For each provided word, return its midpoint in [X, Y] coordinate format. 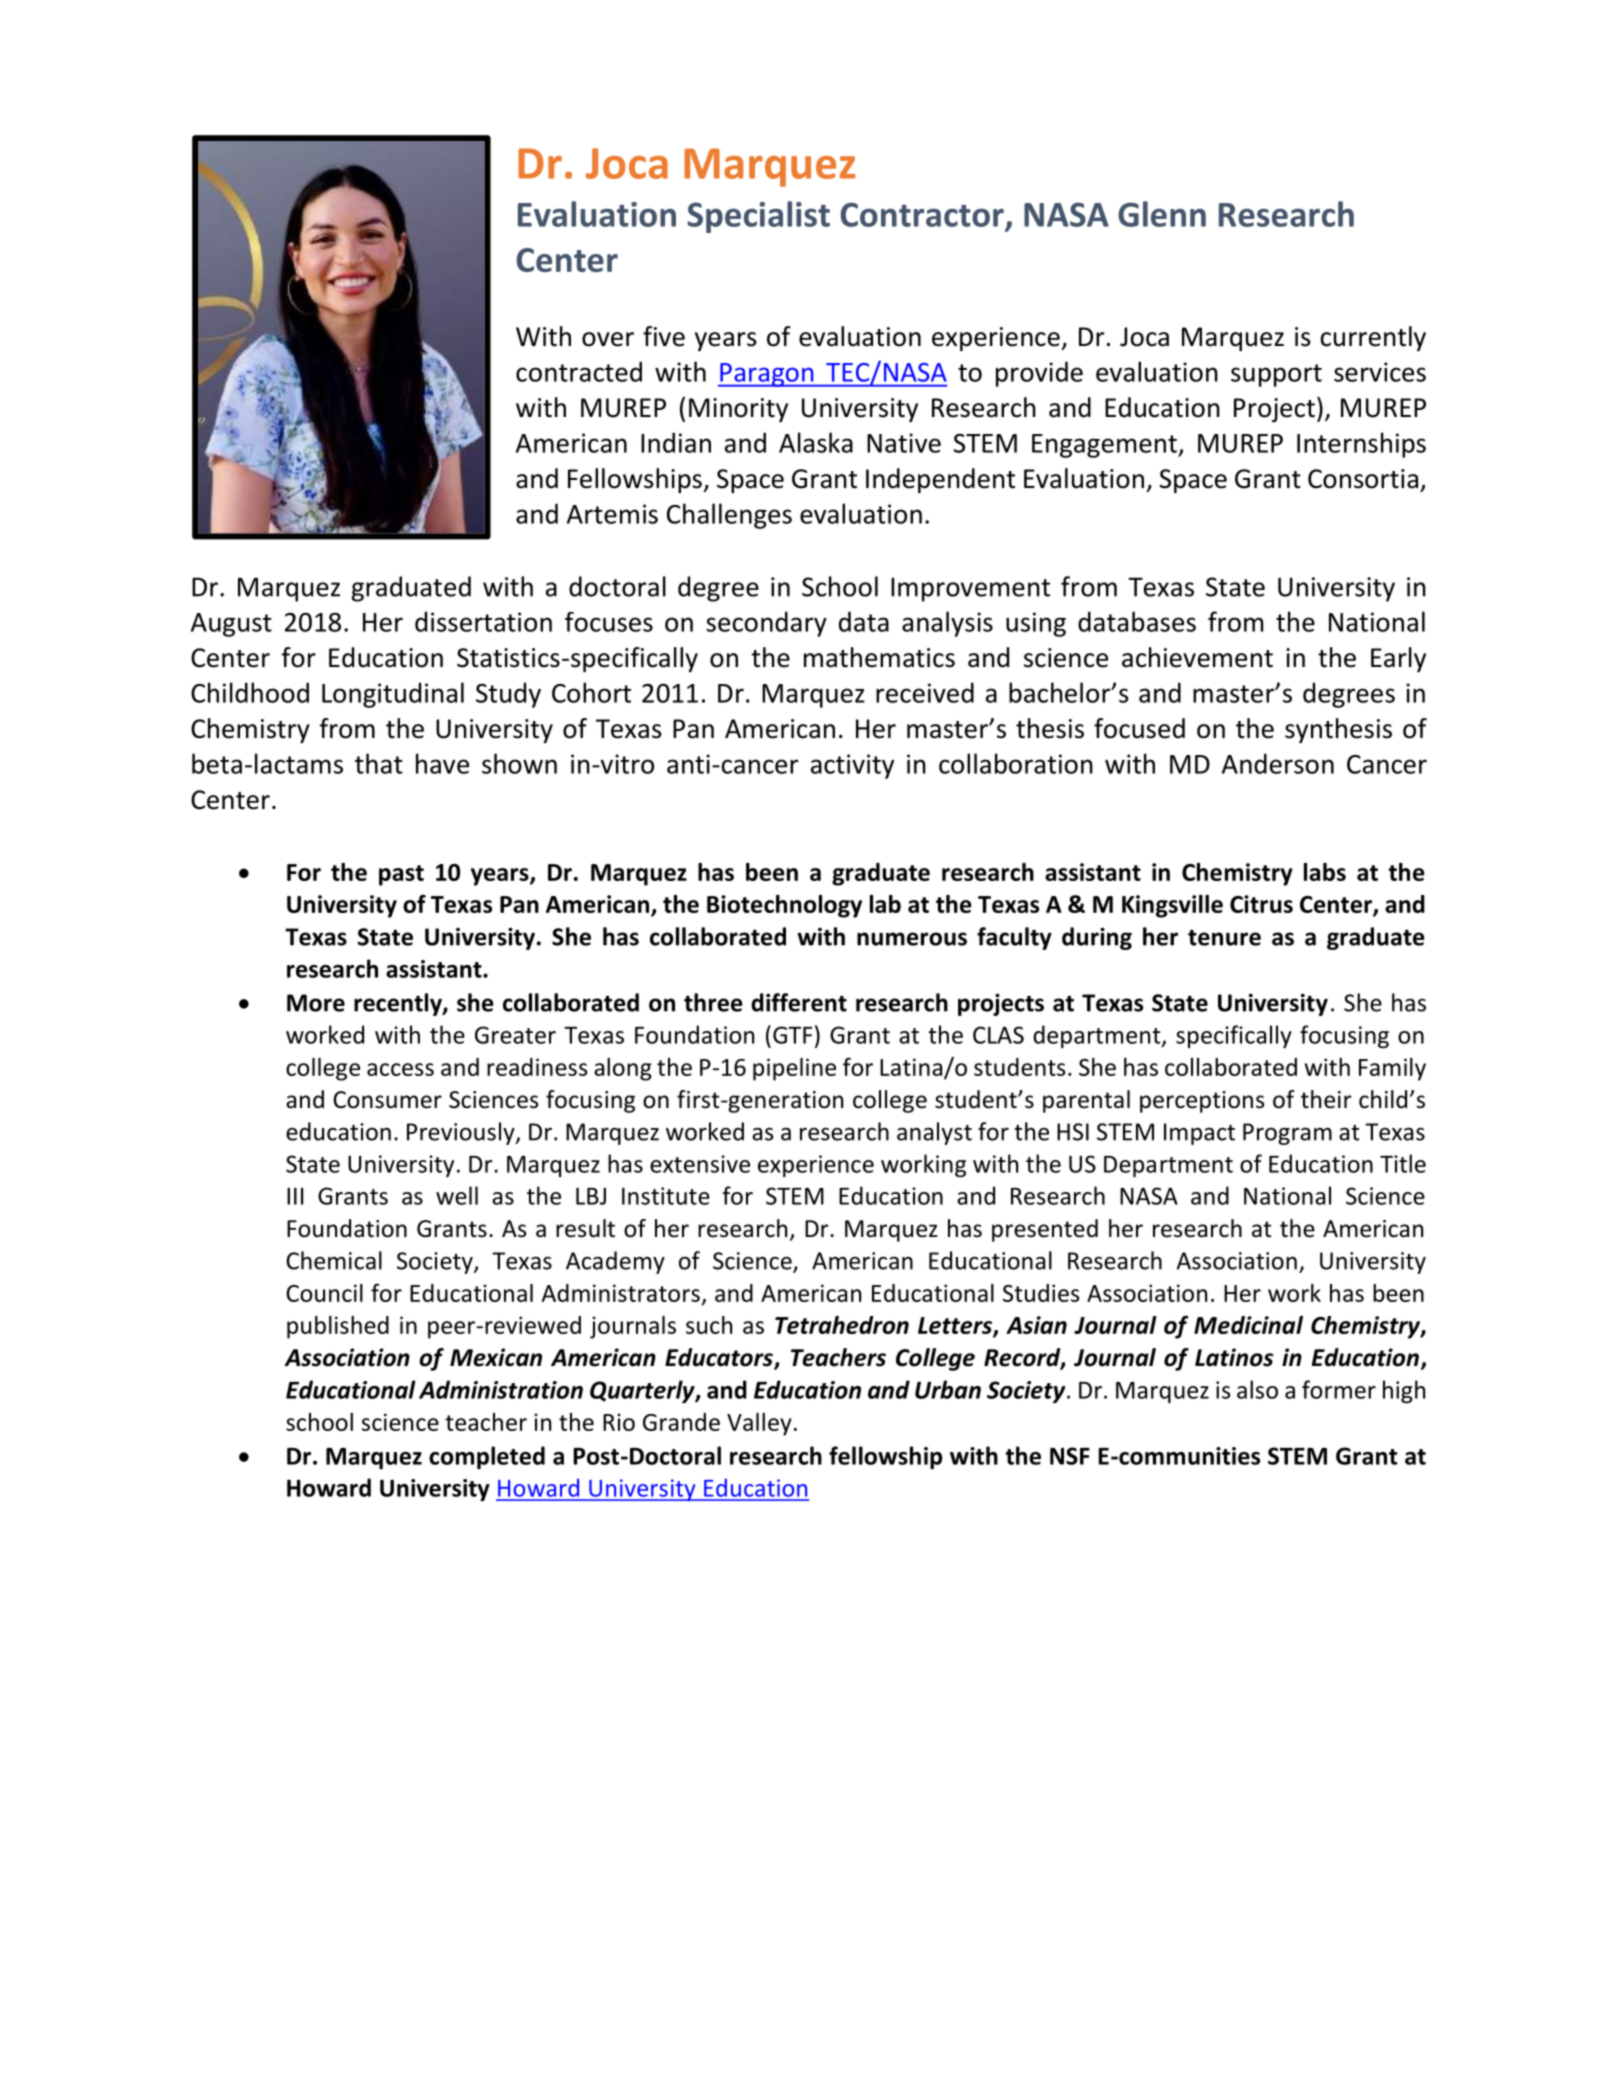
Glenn [1162, 214]
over [608, 339]
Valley [759, 1424]
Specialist [758, 217]
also [1257, 1389]
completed [487, 1457]
